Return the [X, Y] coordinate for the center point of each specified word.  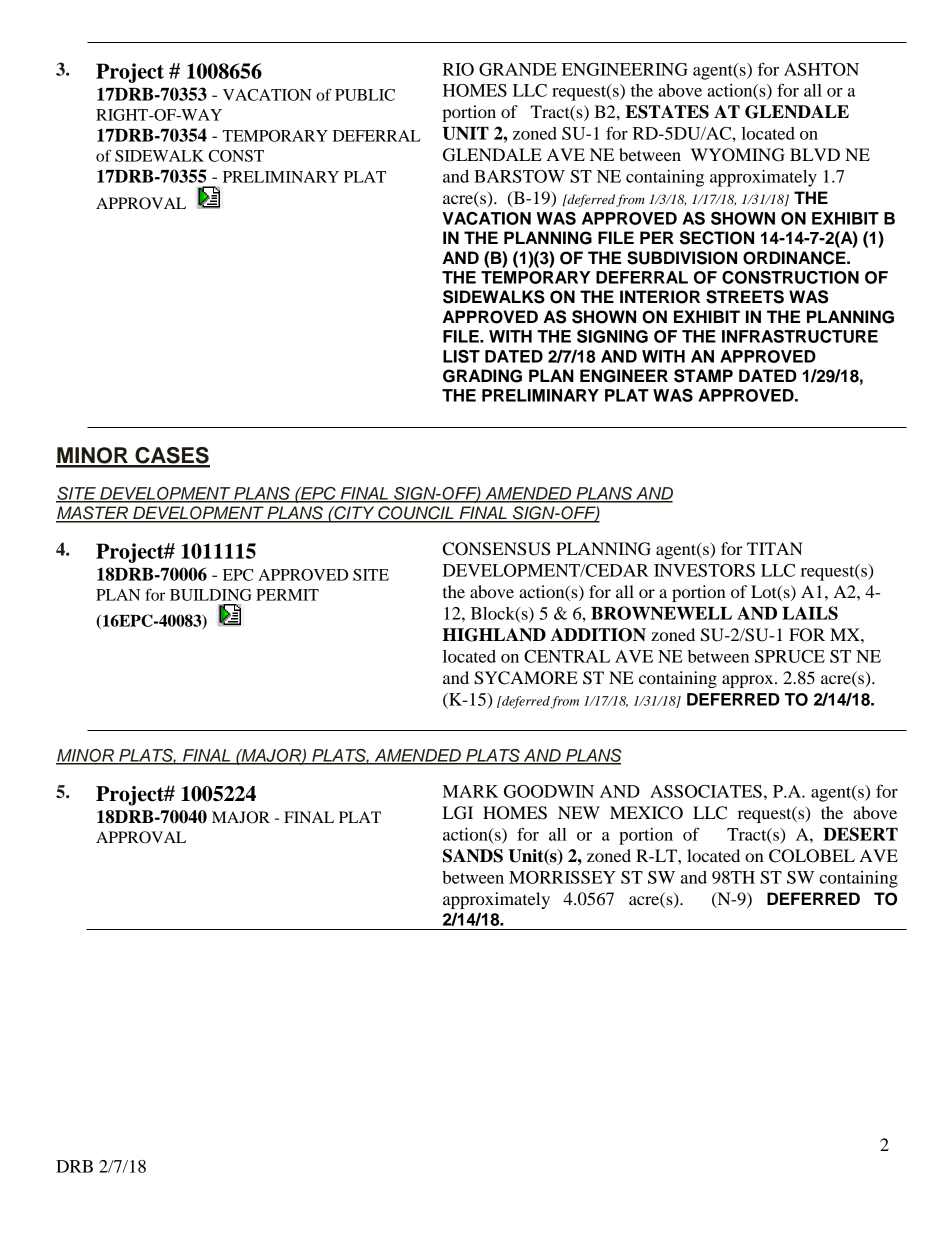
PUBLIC [365, 95]
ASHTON [821, 69]
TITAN [775, 548]
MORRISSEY [562, 877]
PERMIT [287, 595]
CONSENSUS [496, 549]
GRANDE [518, 69]
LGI [458, 813]
